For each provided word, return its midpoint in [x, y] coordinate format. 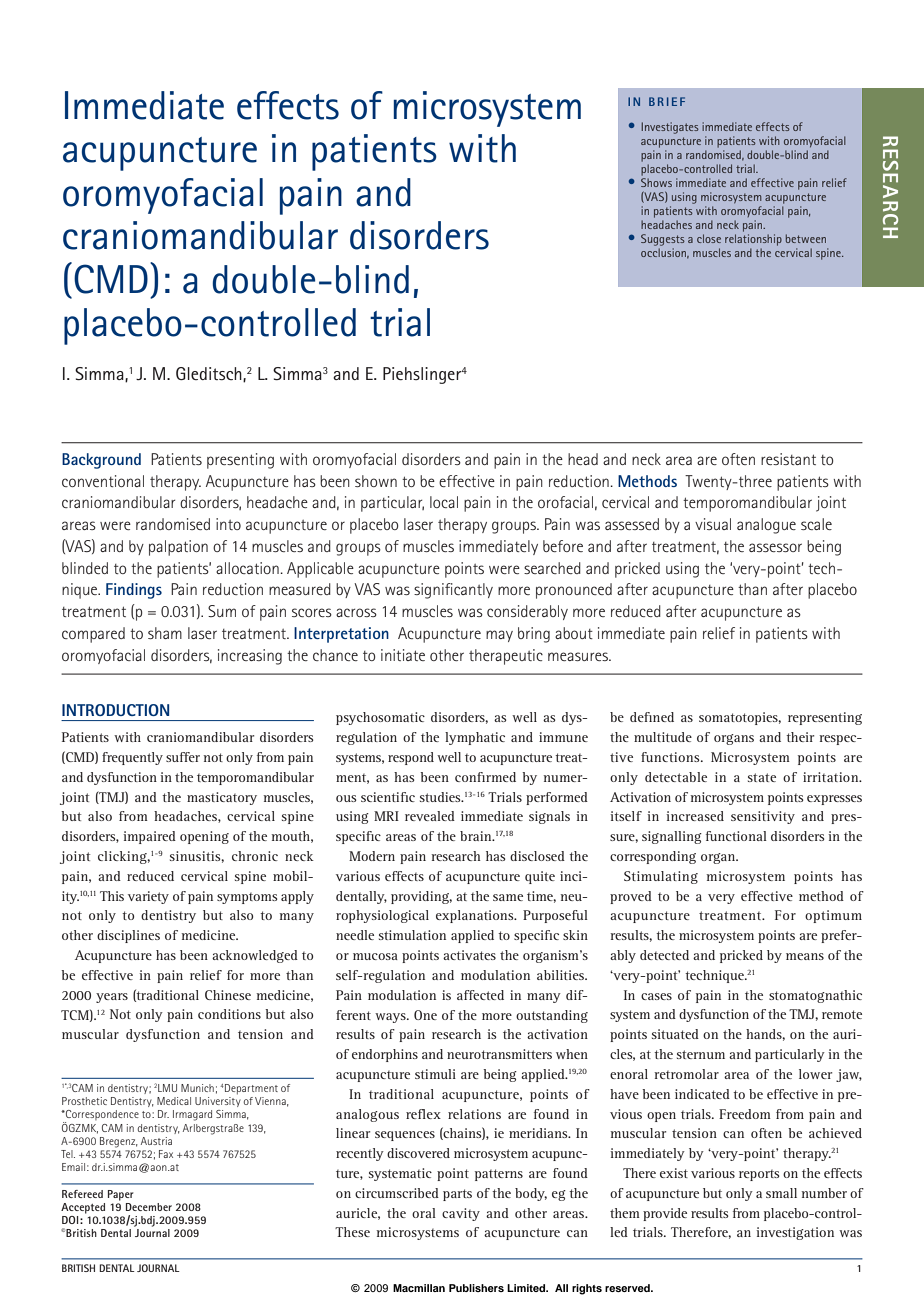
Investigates [670, 128]
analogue [766, 526]
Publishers [476, 1288]
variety [148, 897]
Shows [656, 182]
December [149, 1207]
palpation [178, 548]
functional [736, 836]
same [508, 897]
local [444, 502]
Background [101, 461]
